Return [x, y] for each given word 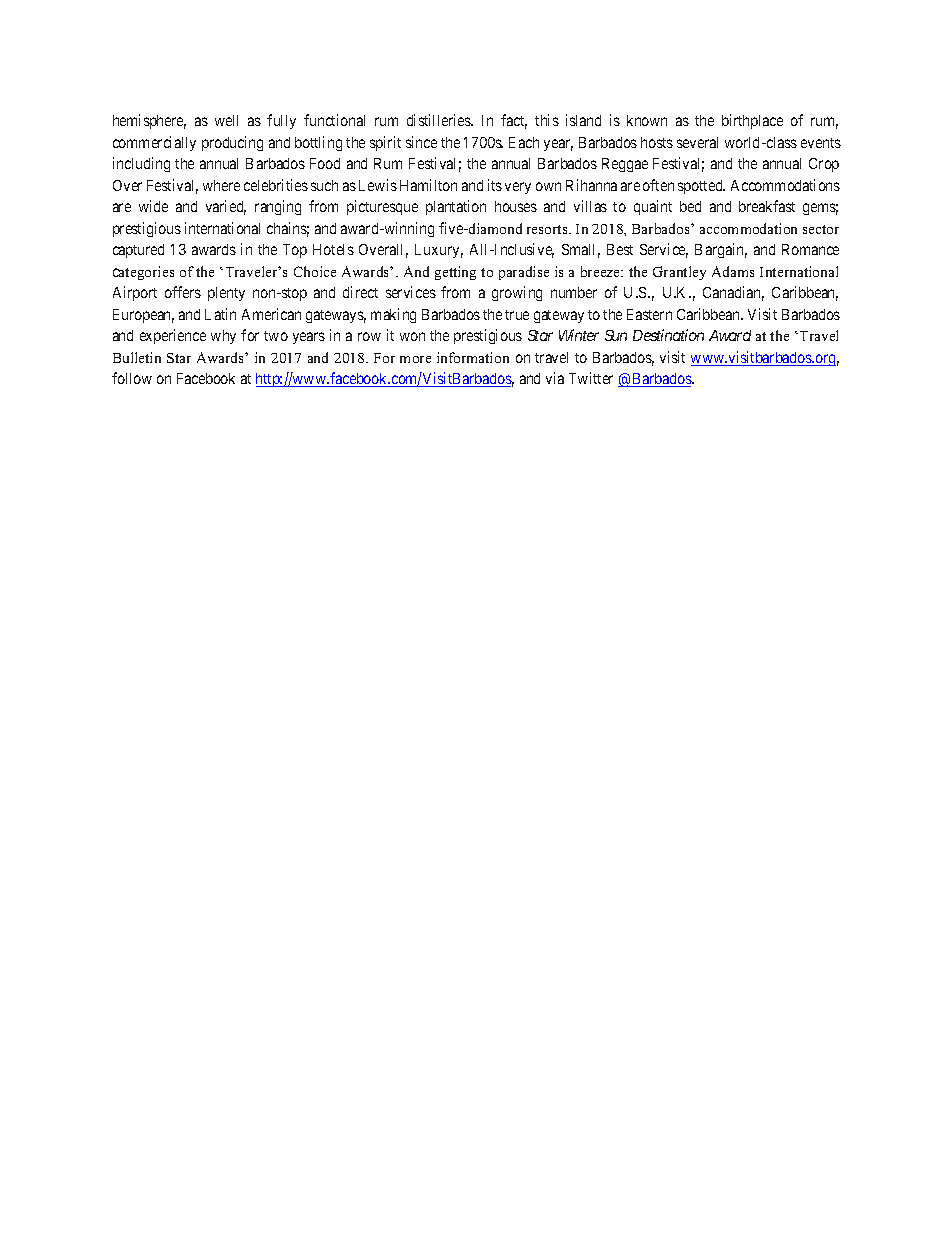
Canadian [733, 293]
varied [226, 207]
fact [514, 121]
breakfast [767, 206]
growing [517, 293]
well [226, 120]
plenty [226, 294]
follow [132, 378]
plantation [456, 207]
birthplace [752, 121]
